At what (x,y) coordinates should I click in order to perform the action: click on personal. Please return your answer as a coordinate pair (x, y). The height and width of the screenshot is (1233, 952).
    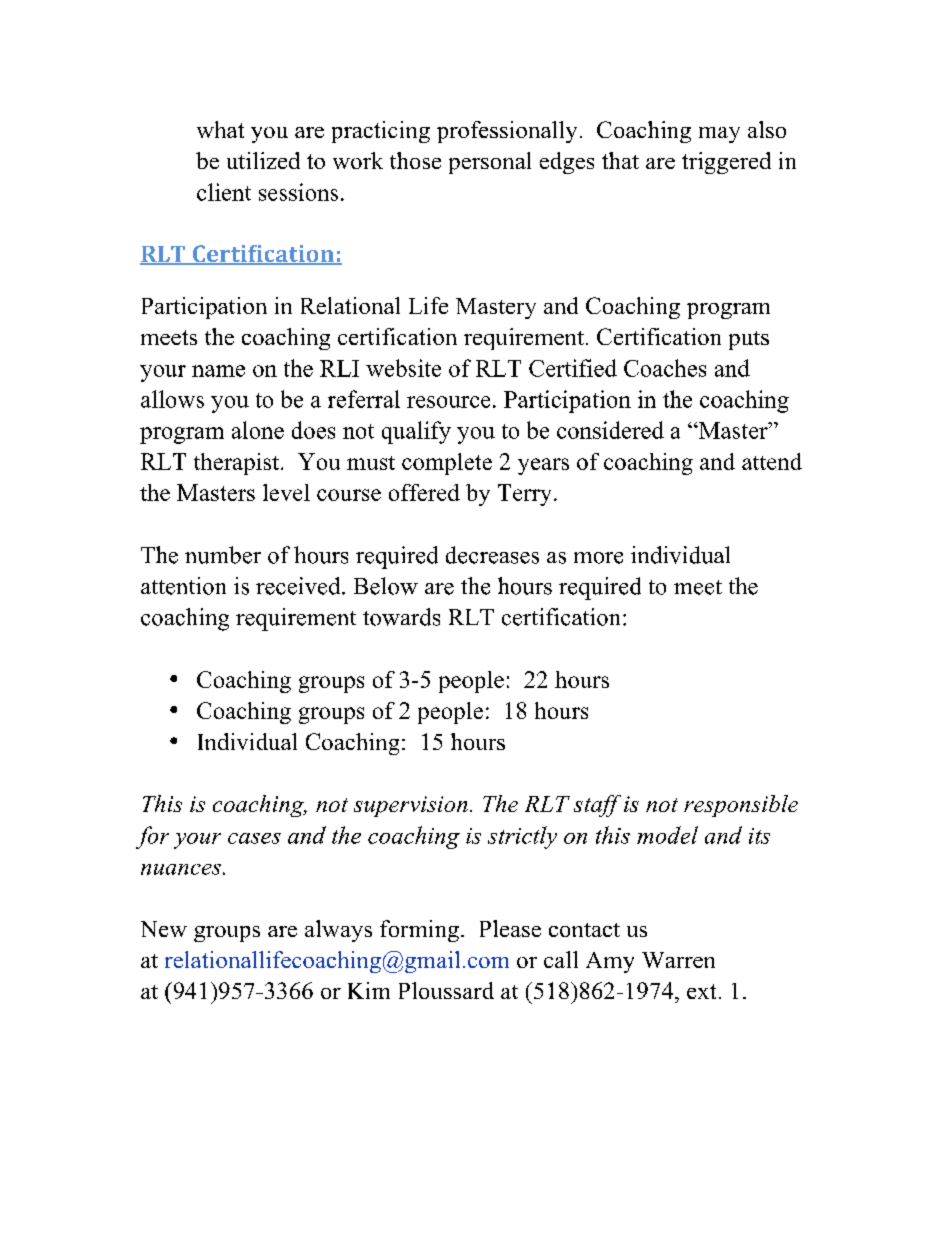
    Looking at the image, I should click on (490, 163).
